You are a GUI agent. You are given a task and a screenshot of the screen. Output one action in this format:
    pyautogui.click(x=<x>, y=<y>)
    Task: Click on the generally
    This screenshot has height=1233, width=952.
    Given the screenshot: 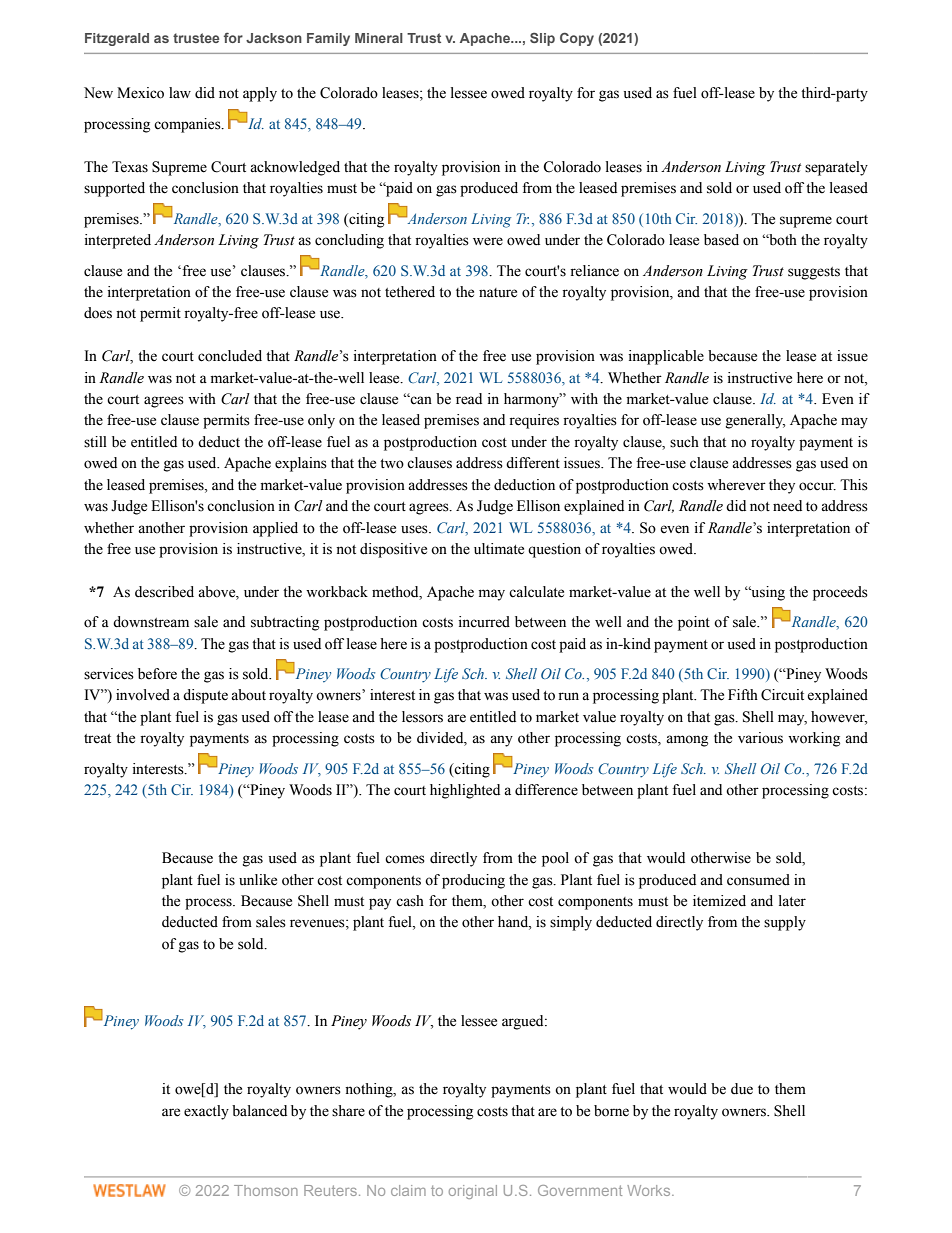 What is the action you would take?
    pyautogui.click(x=755, y=421)
